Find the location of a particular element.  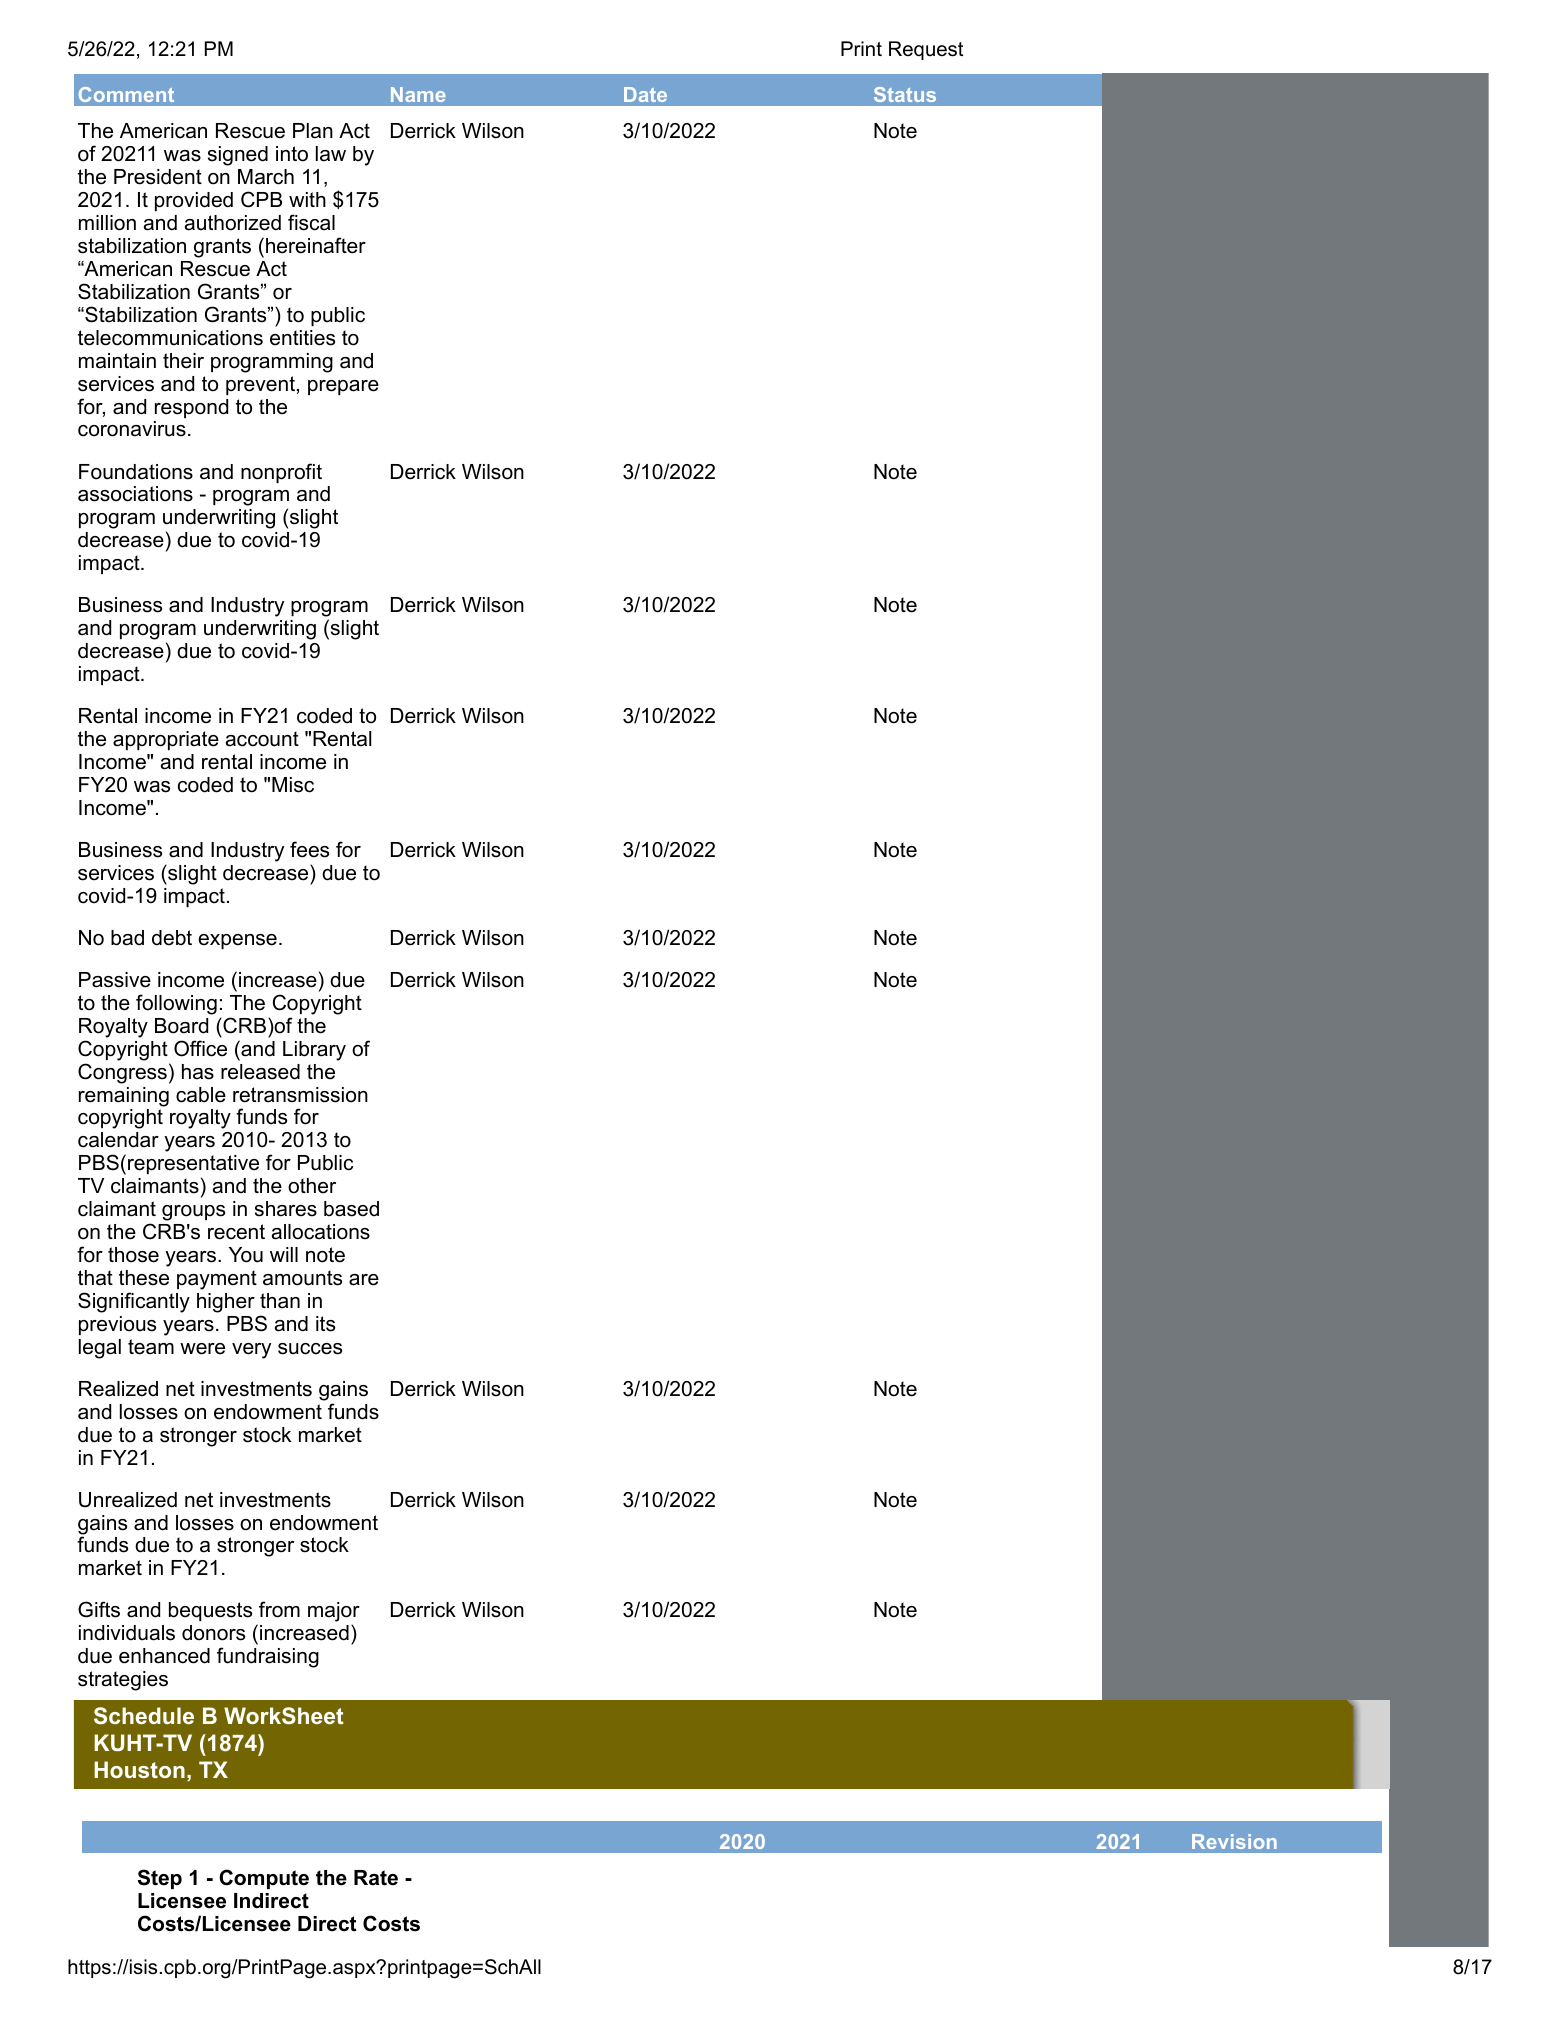

Revision is located at coordinates (1234, 1841).
